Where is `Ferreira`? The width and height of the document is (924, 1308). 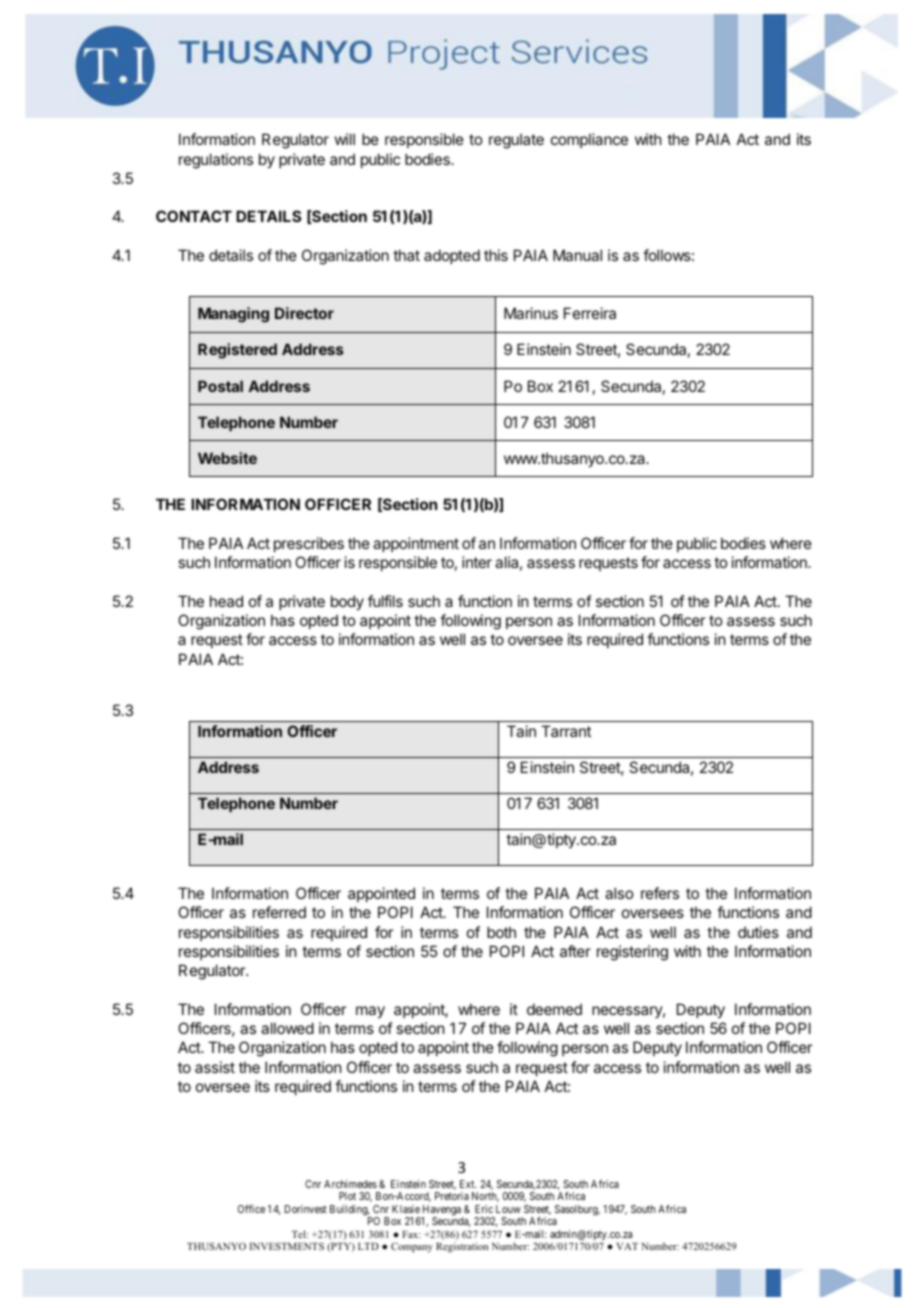
Ferreira is located at coordinates (590, 313).
